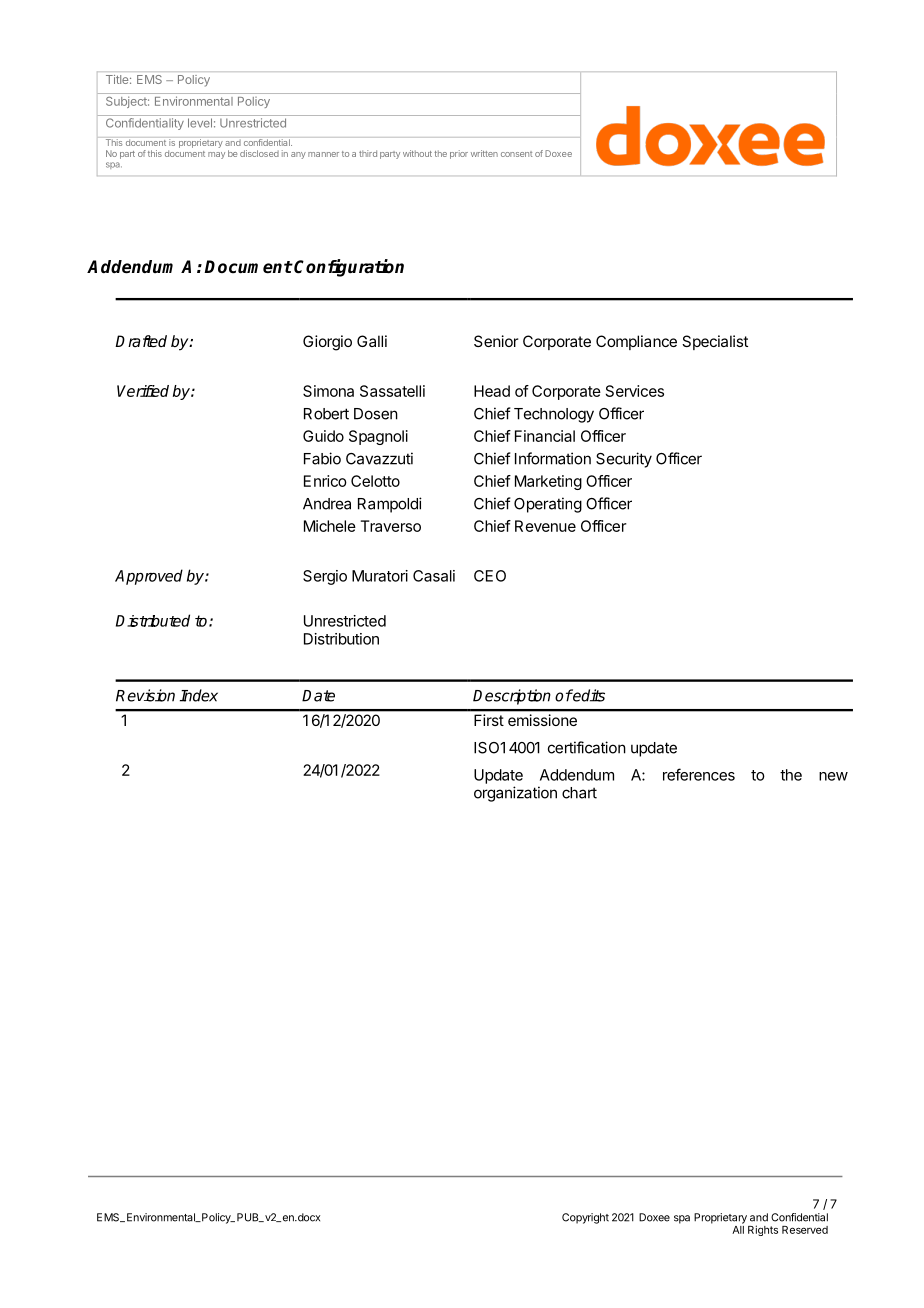 This image has height=1308, width=924. What do you see at coordinates (699, 774) in the image?
I see `references` at bounding box center [699, 774].
